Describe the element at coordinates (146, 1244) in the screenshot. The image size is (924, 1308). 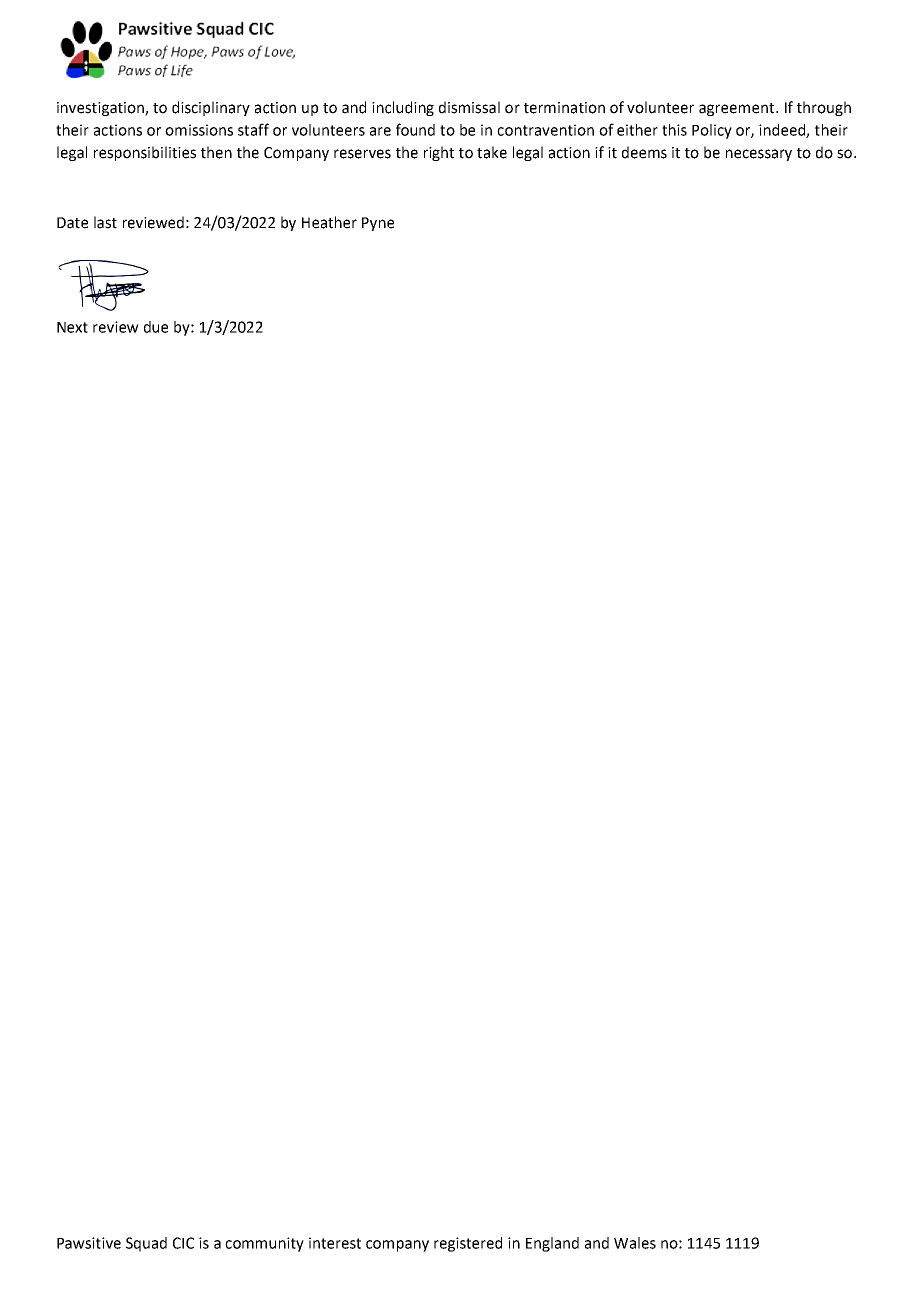
I see `Squad` at that location.
